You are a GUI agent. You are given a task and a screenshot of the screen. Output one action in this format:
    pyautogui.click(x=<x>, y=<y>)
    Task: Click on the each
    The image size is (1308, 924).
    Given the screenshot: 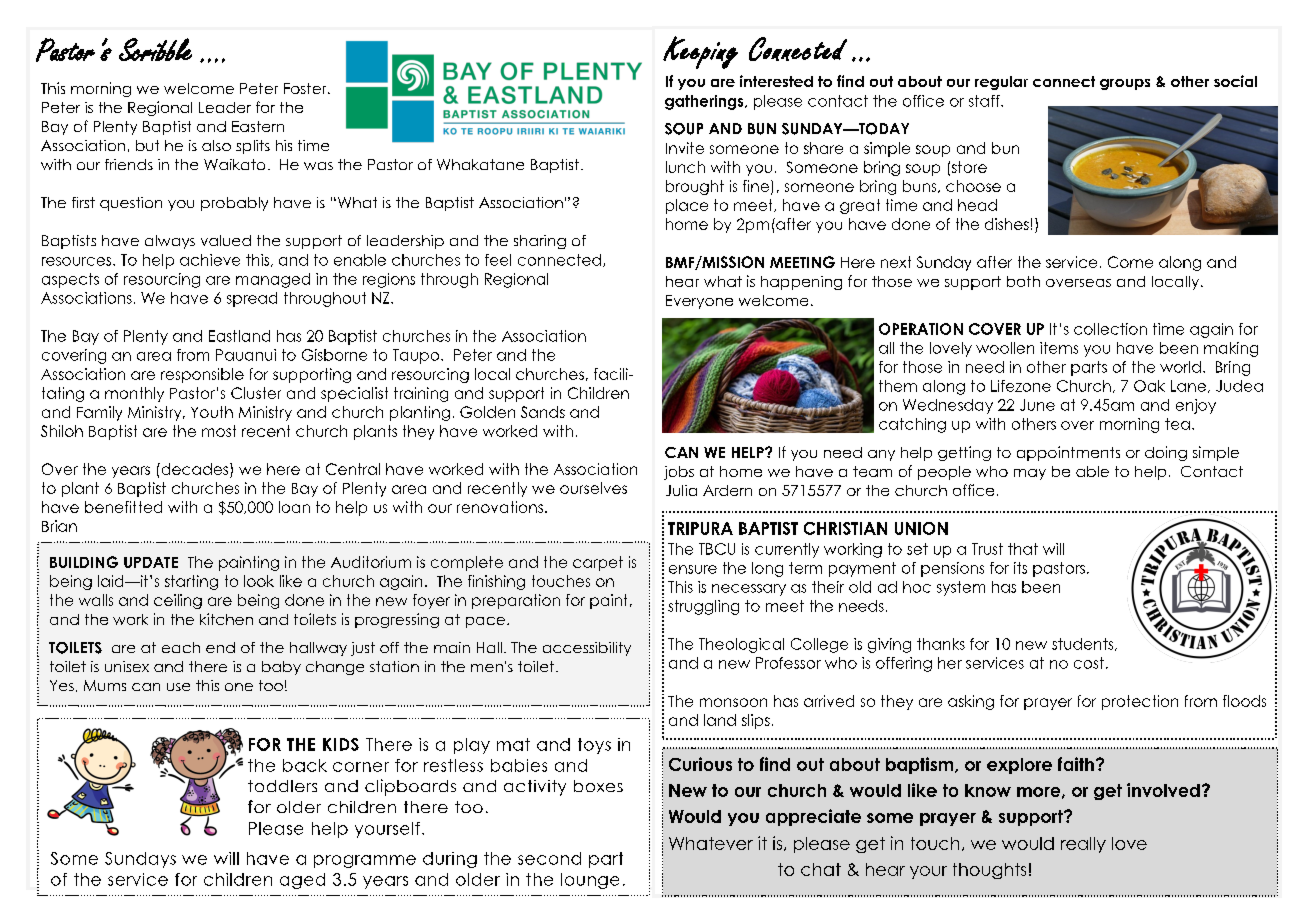 What is the action you would take?
    pyautogui.click(x=181, y=647)
